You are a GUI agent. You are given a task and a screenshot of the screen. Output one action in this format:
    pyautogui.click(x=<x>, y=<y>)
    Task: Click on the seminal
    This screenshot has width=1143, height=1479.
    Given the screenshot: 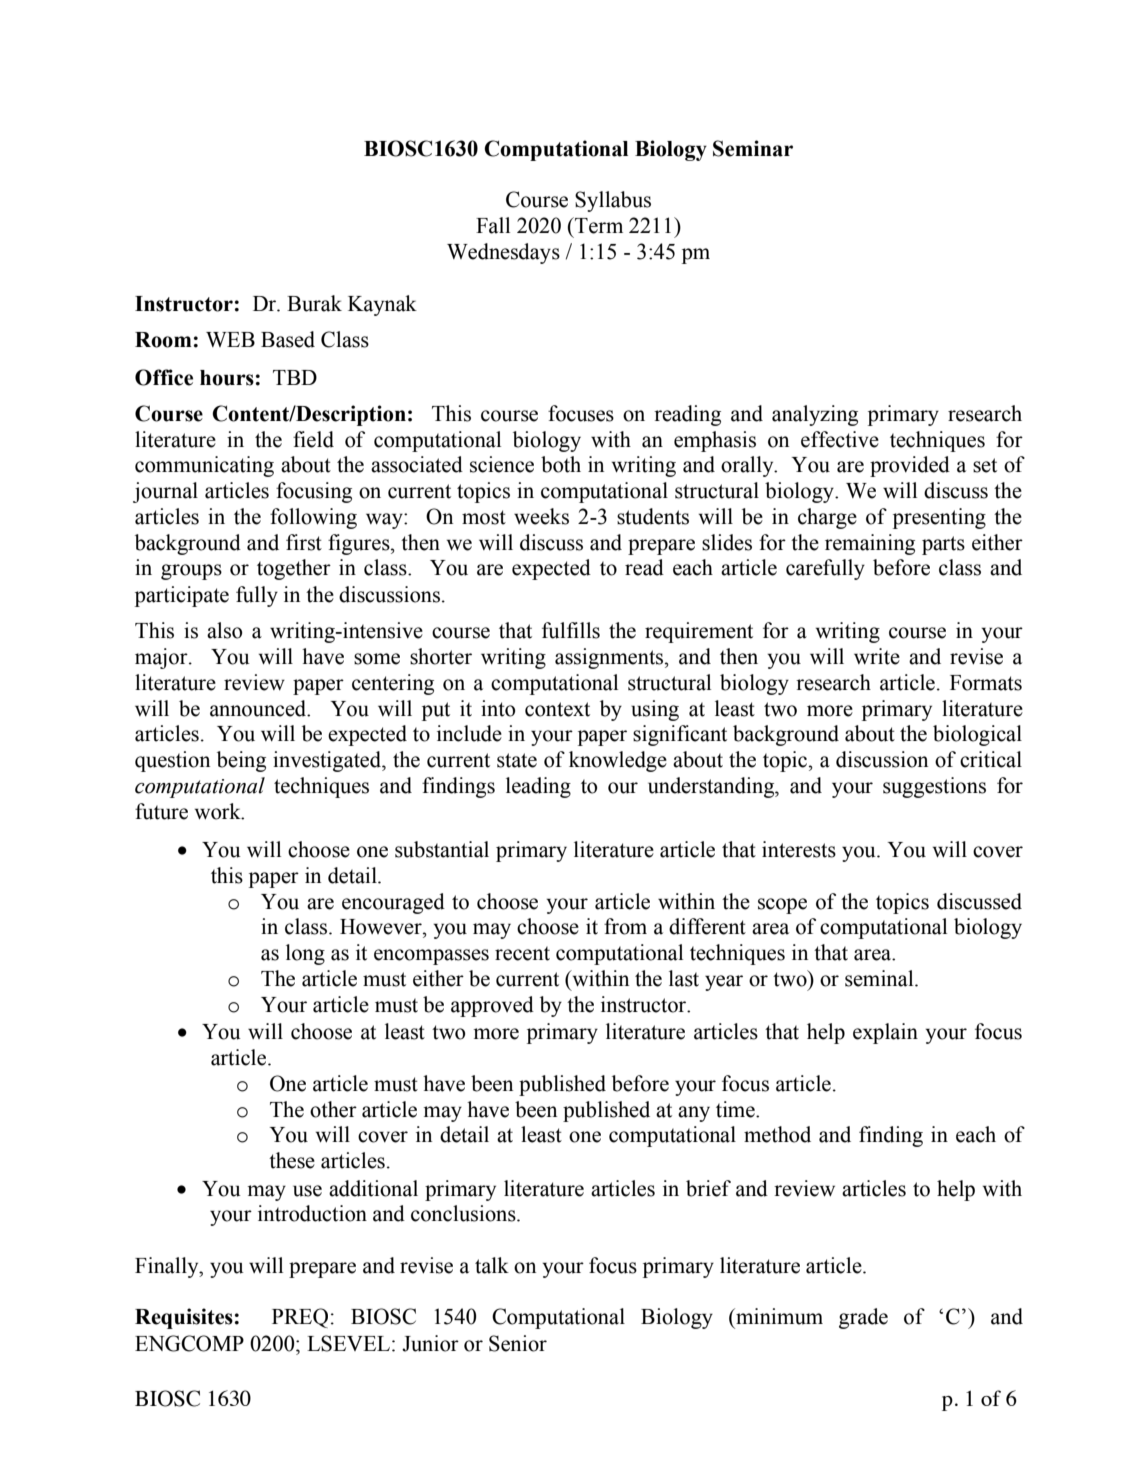 What is the action you would take?
    pyautogui.click(x=880, y=978)
